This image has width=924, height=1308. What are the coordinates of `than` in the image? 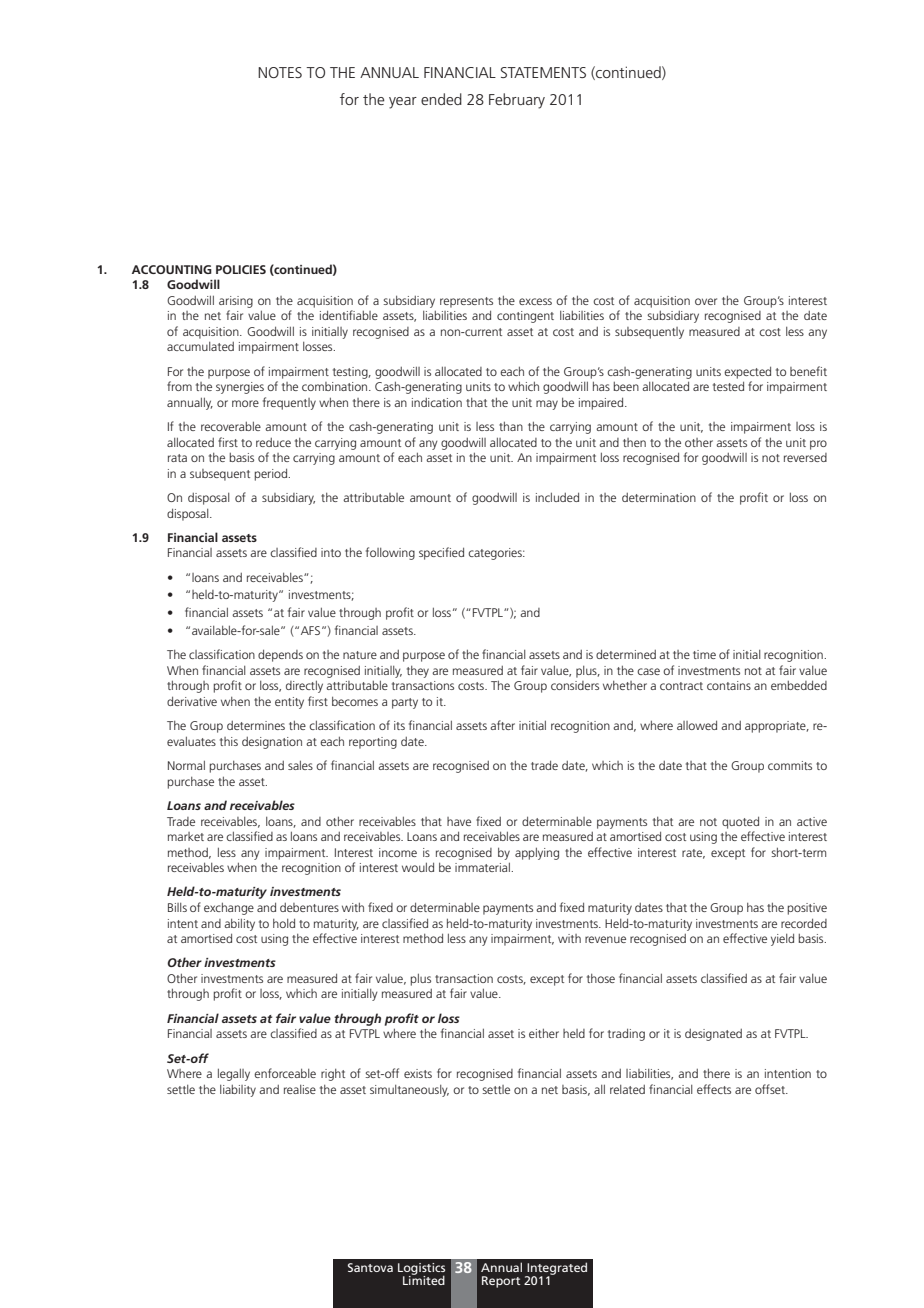 It's located at (511, 426).
